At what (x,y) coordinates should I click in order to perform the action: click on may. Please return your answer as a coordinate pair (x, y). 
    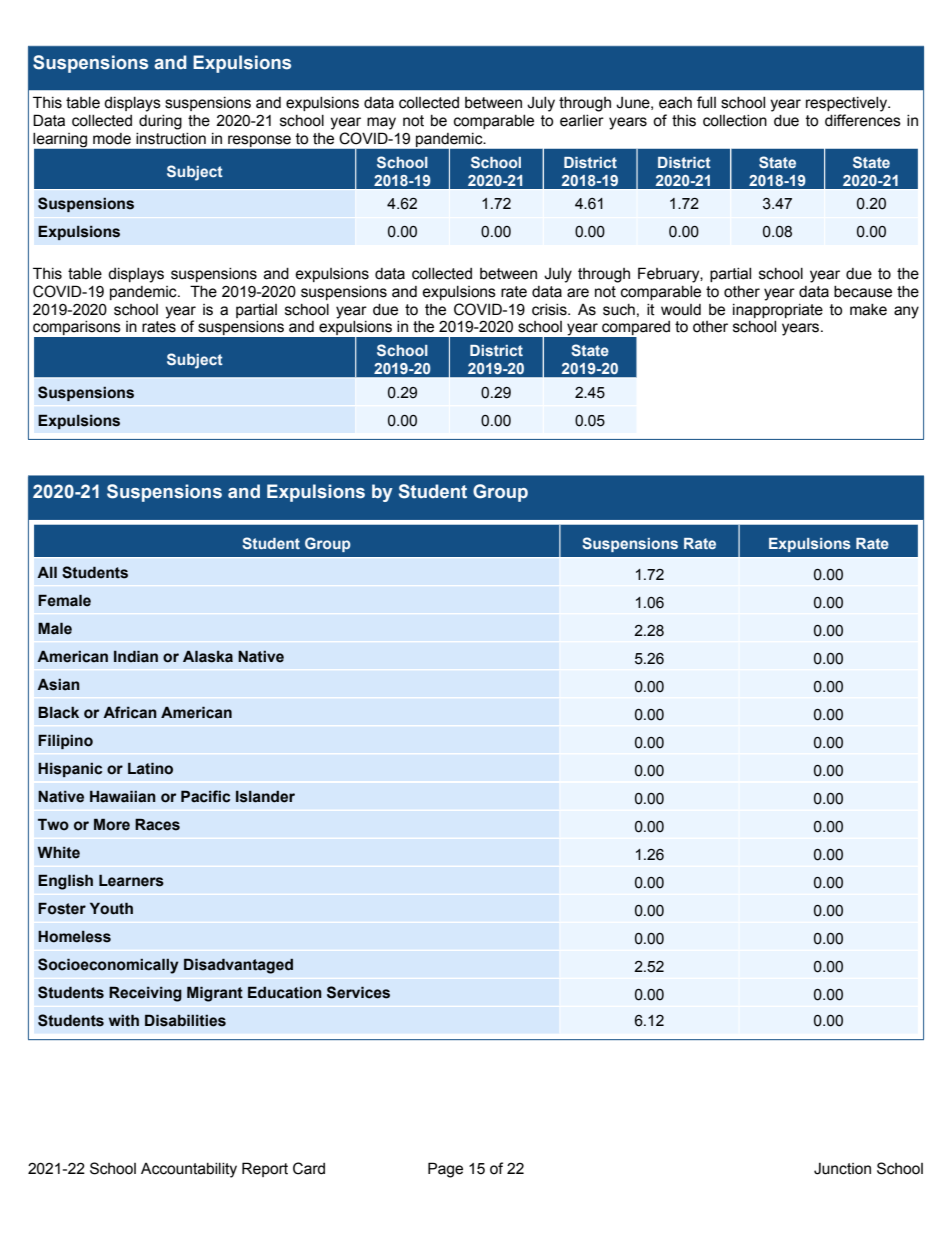
    Looking at the image, I should click on (381, 123).
